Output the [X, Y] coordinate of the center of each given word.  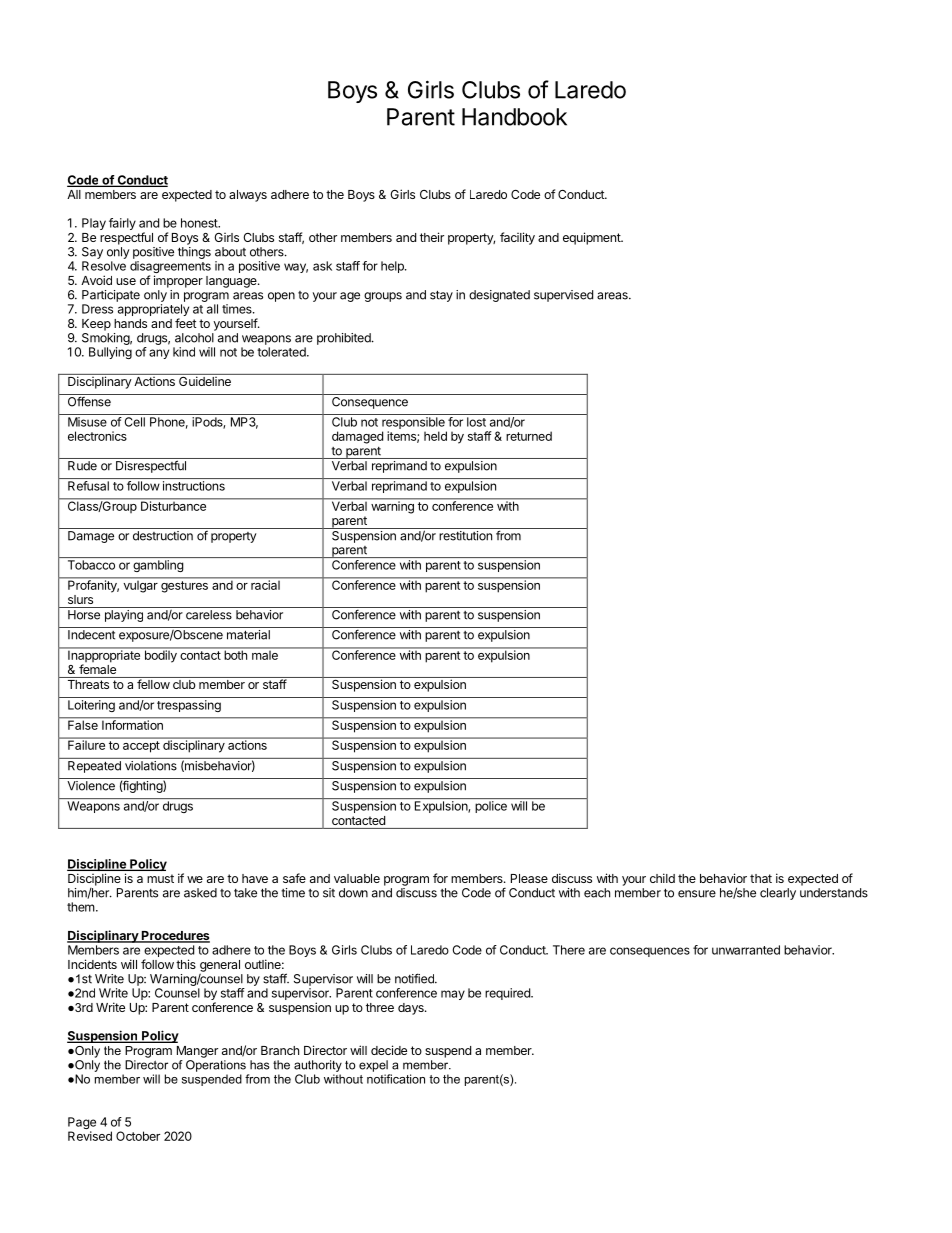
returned [529, 436]
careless [209, 615]
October [138, 1136]
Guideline [205, 380]
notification [396, 1079]
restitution [465, 536]
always [248, 196]
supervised [563, 296]
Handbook [514, 117]
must [160, 878]
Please [529, 878]
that [761, 878]
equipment [592, 238]
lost [476, 422]
